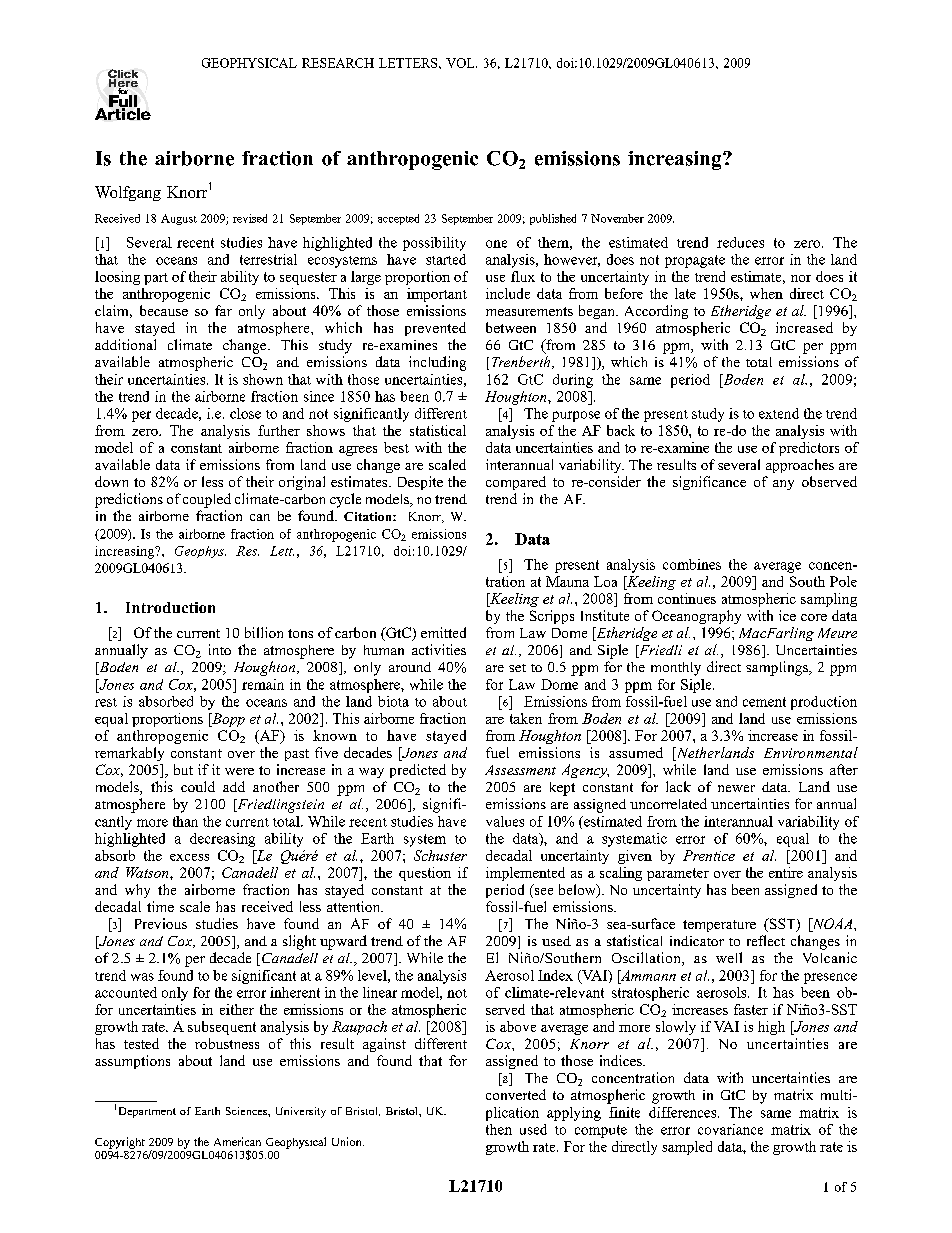 The height and width of the screenshot is (1233, 952). Describe the element at coordinates (237, 1141) in the screenshot. I see `American` at that location.
